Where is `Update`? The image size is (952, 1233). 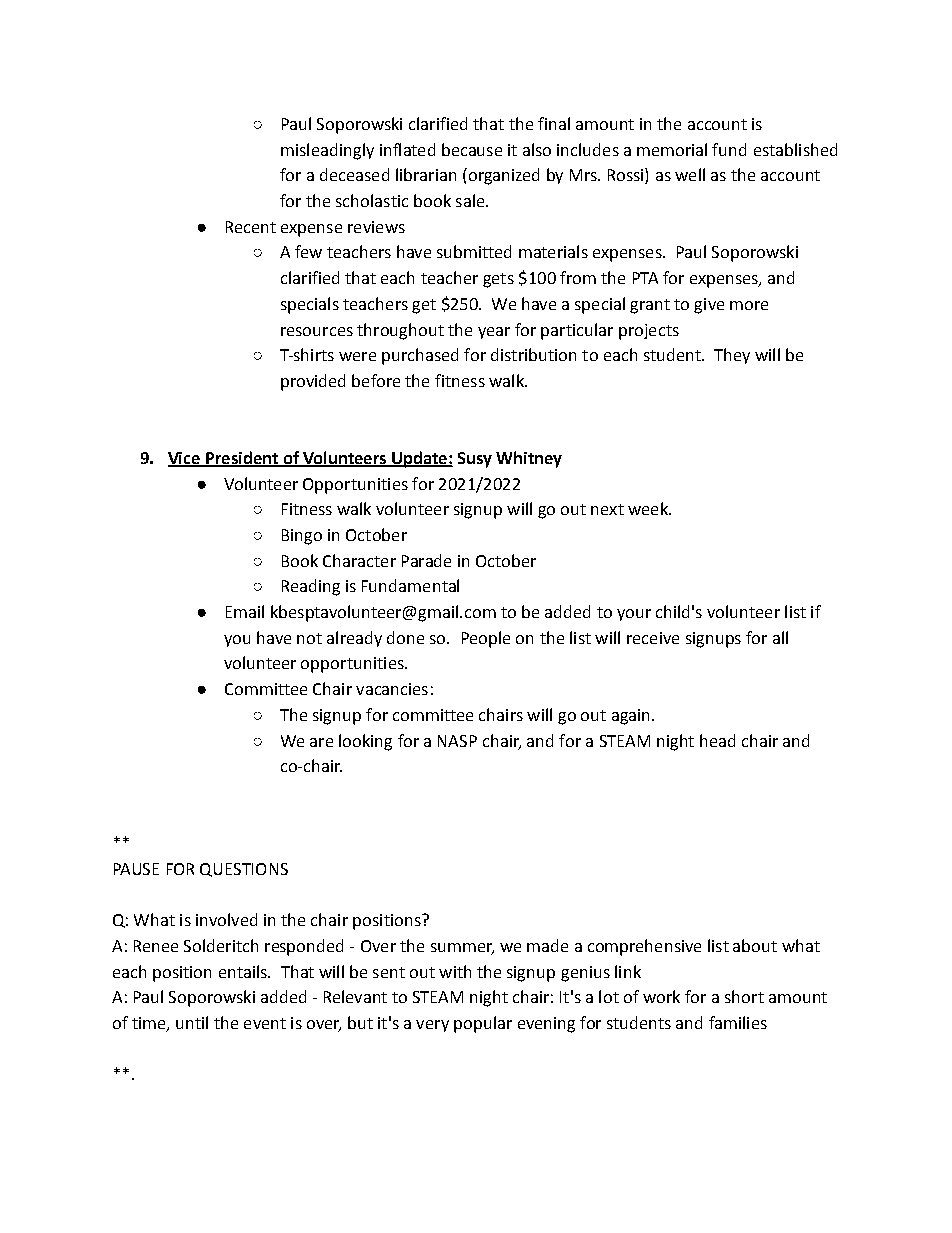 Update is located at coordinates (419, 459).
